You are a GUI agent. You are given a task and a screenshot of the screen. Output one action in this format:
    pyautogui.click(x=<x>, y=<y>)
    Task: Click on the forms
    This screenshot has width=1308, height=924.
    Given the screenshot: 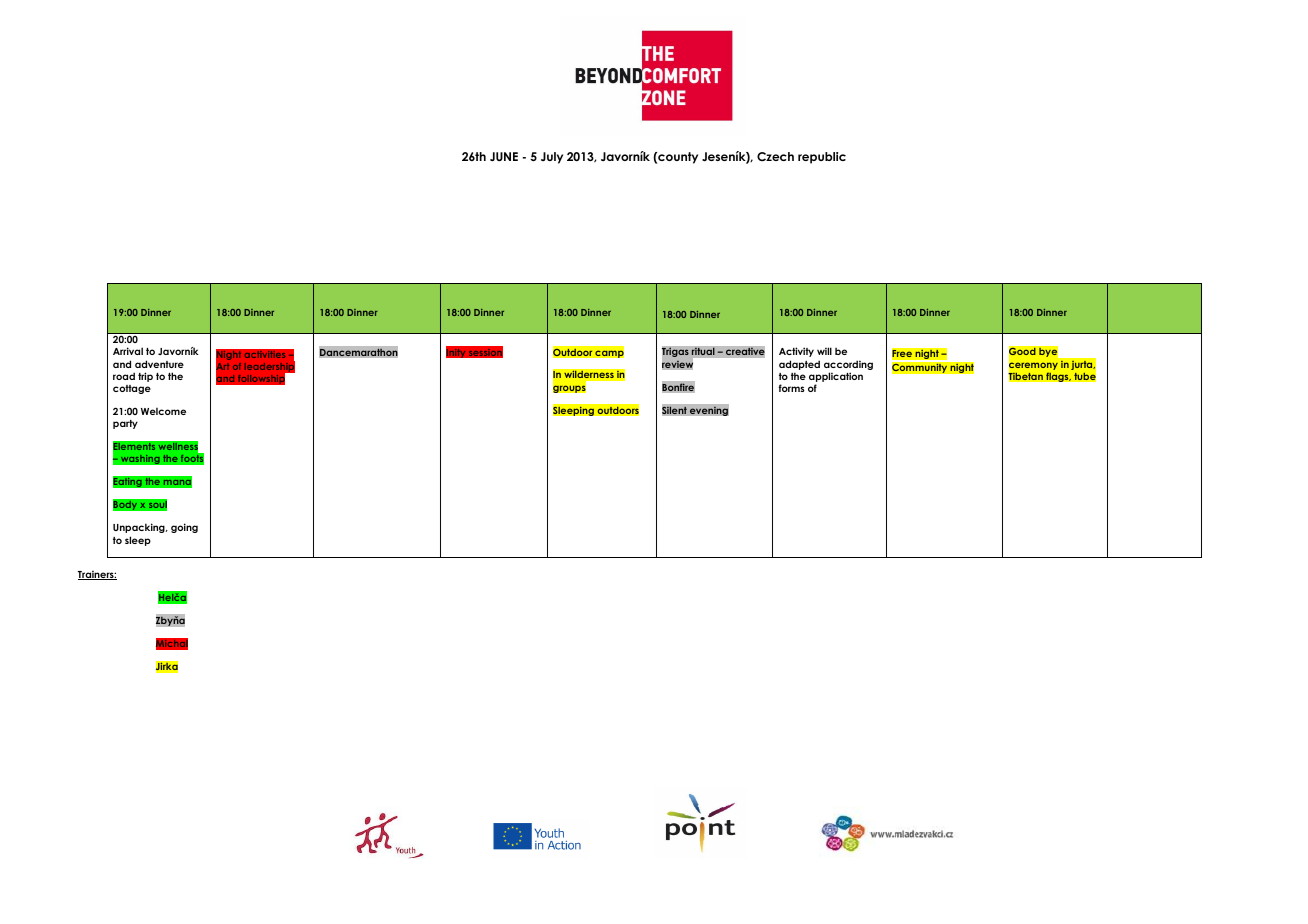 What is the action you would take?
    pyautogui.click(x=791, y=388)
